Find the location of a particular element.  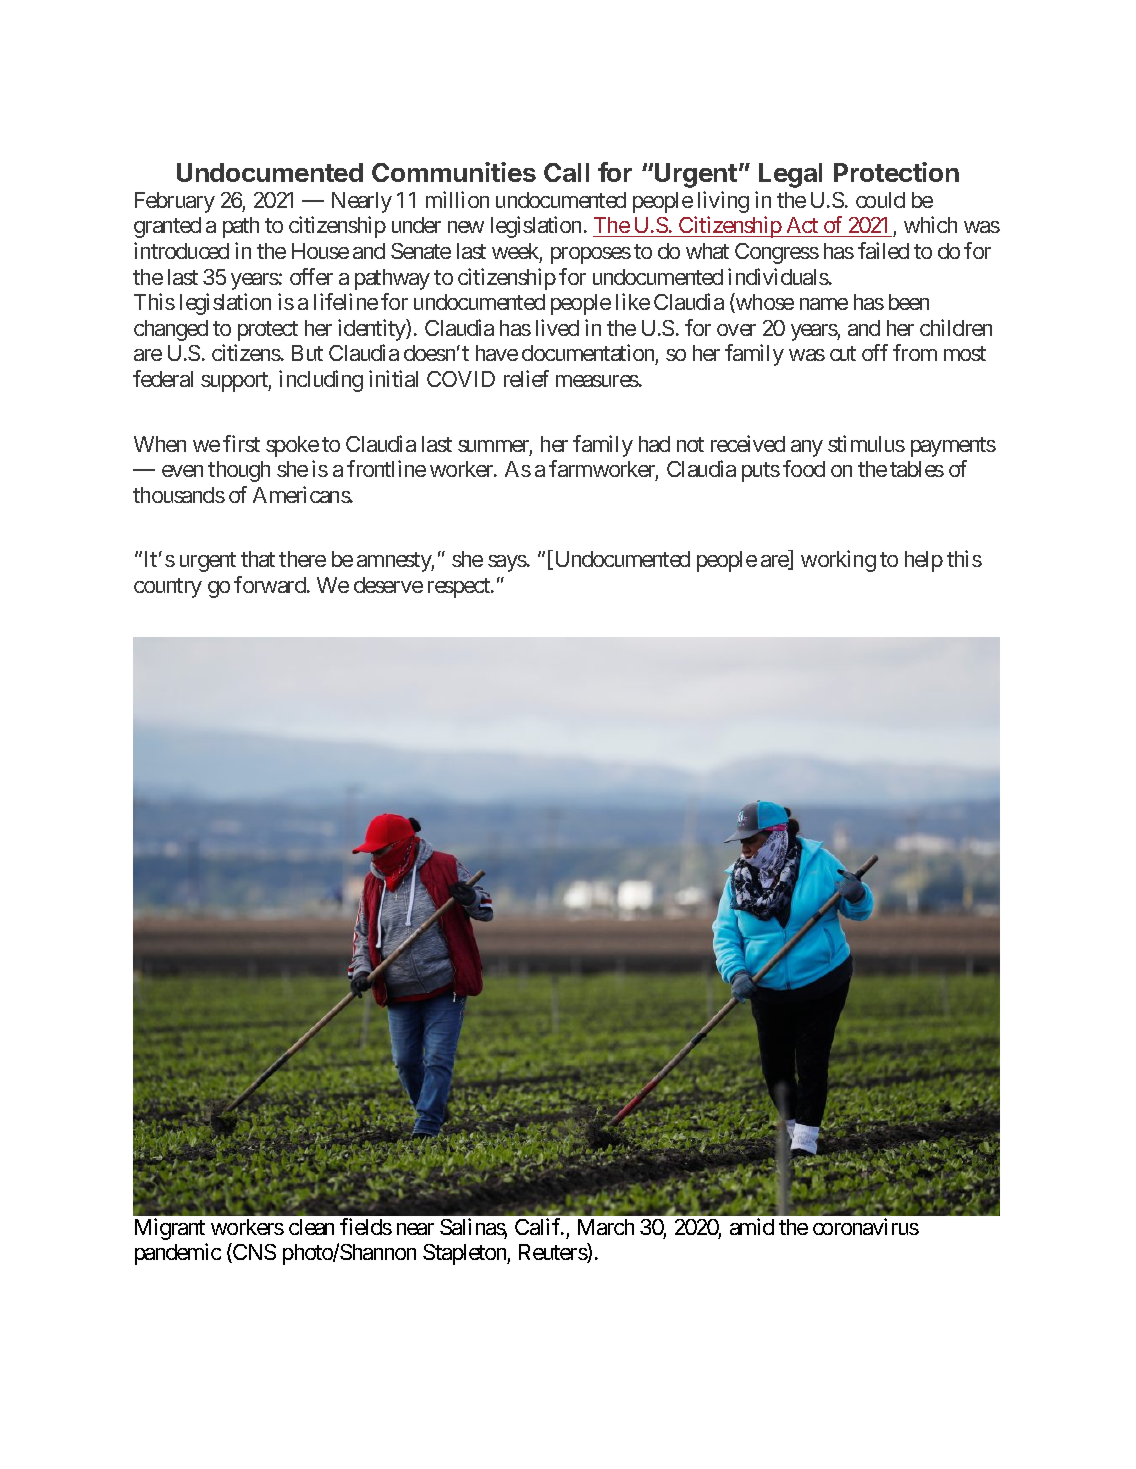

CNS is located at coordinates (253, 1253).
